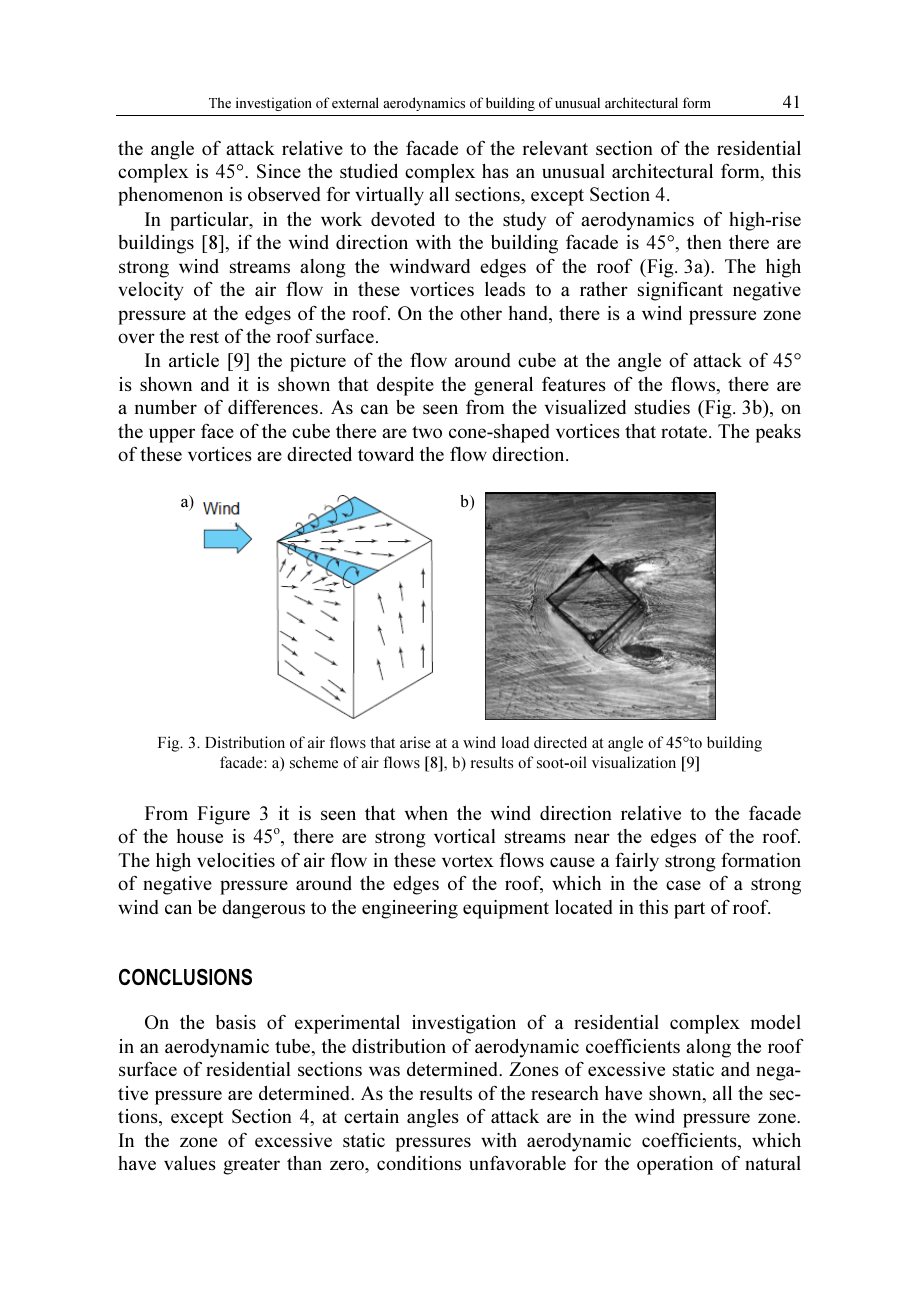 This page has width=919, height=1314. I want to click on operation, so click(675, 1165).
